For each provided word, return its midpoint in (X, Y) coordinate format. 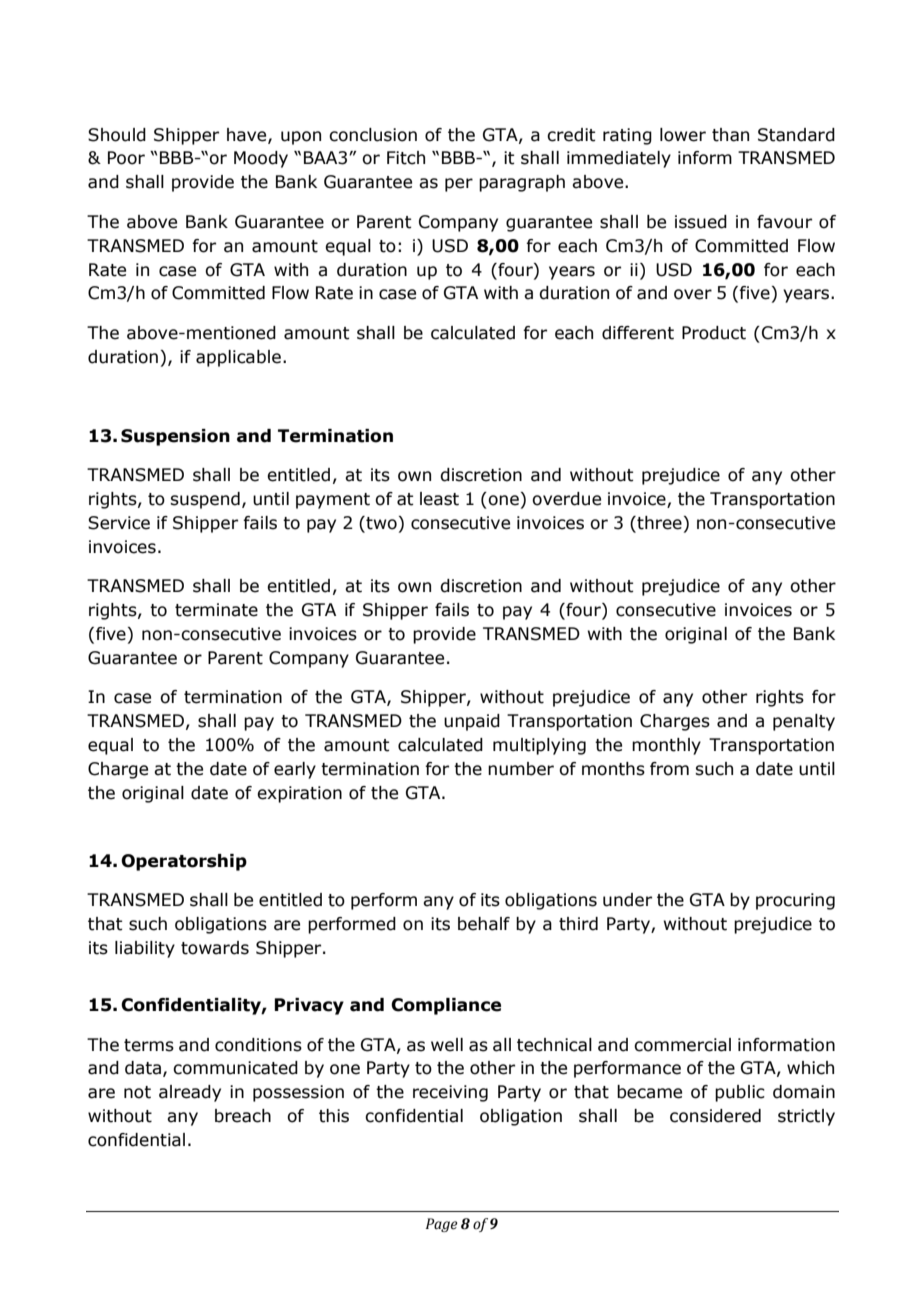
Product (714, 333)
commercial (682, 1045)
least (439, 499)
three (658, 523)
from (669, 769)
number (521, 769)
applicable (238, 358)
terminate (216, 610)
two (380, 524)
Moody (261, 159)
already (190, 1093)
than (730, 135)
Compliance (446, 1006)
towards (215, 948)
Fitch (406, 158)
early (295, 770)
